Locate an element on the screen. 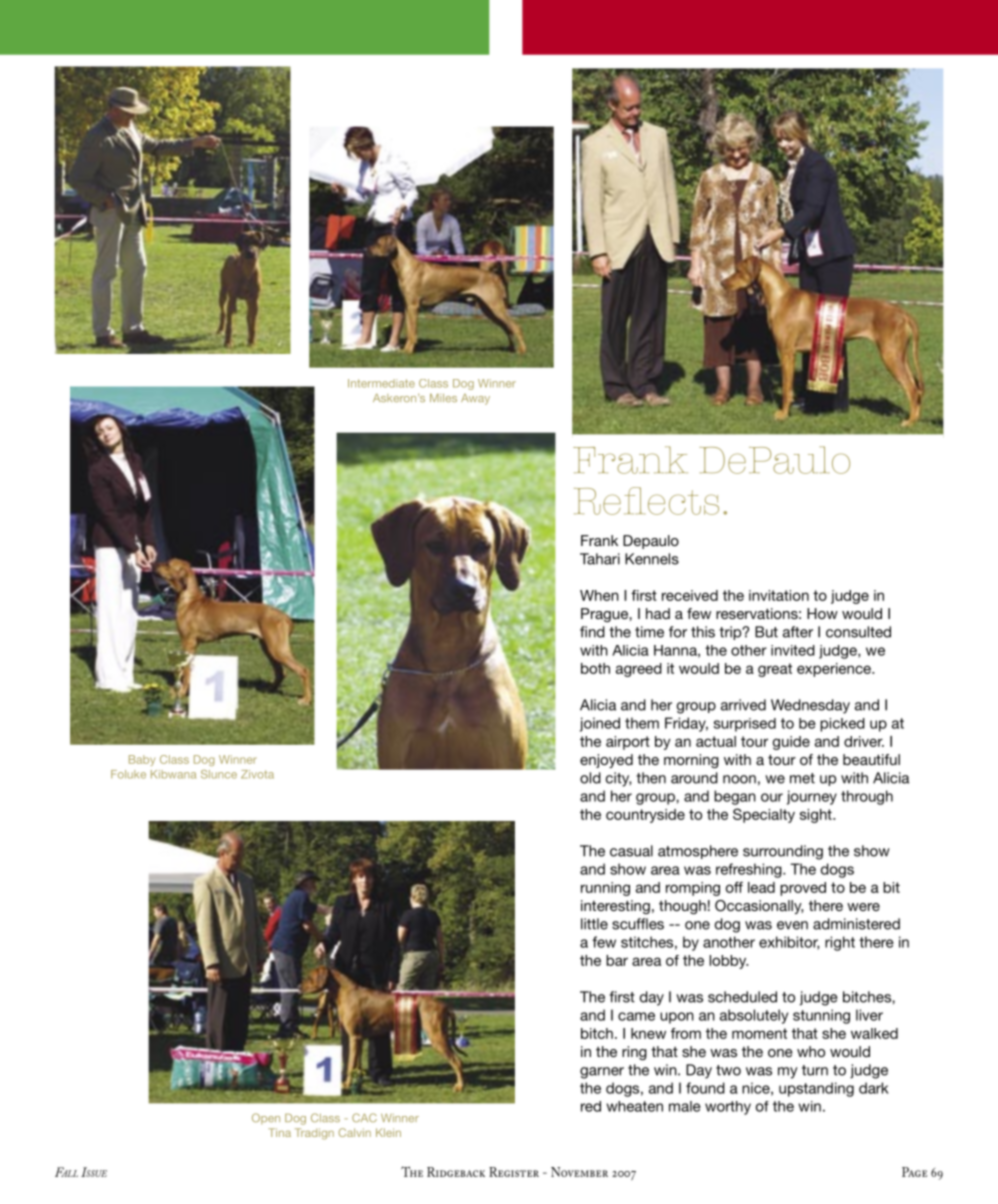 The height and width of the screenshot is (1204, 998). met is located at coordinates (802, 778).
